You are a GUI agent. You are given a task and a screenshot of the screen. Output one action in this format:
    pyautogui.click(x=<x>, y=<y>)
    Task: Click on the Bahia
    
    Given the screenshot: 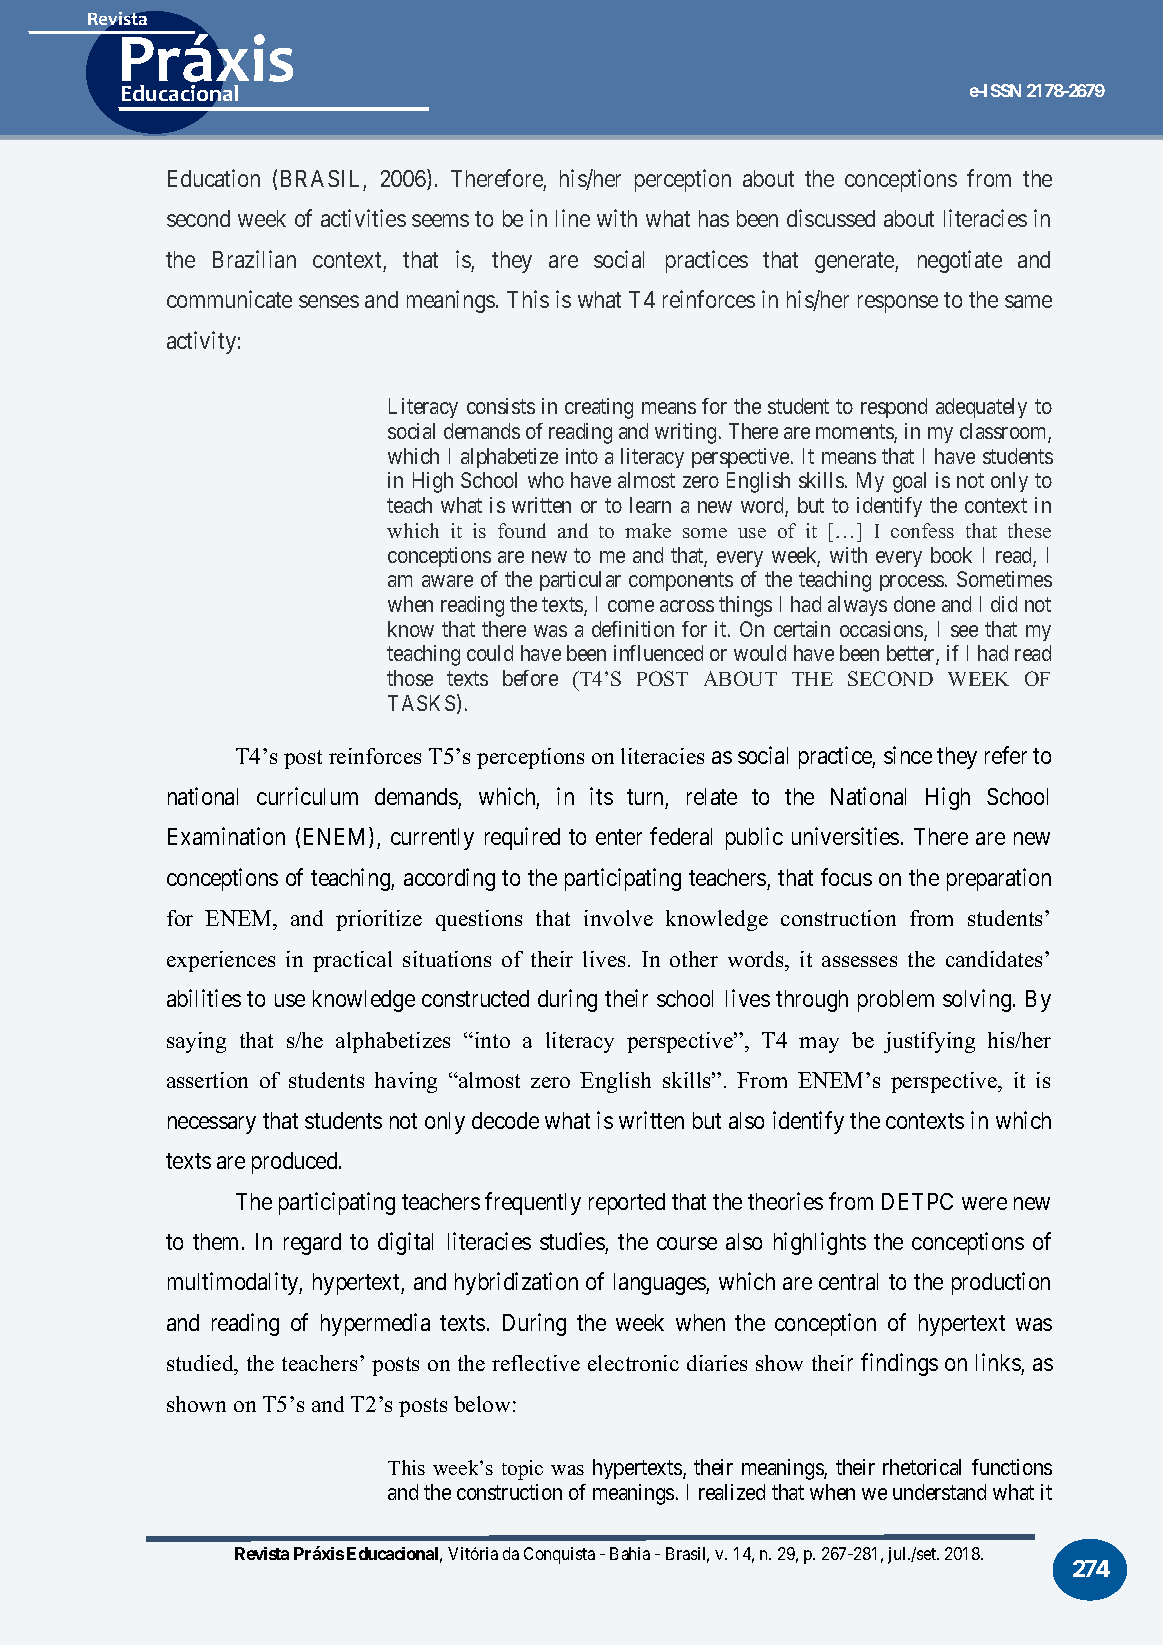 What is the action you would take?
    pyautogui.click(x=630, y=1553)
